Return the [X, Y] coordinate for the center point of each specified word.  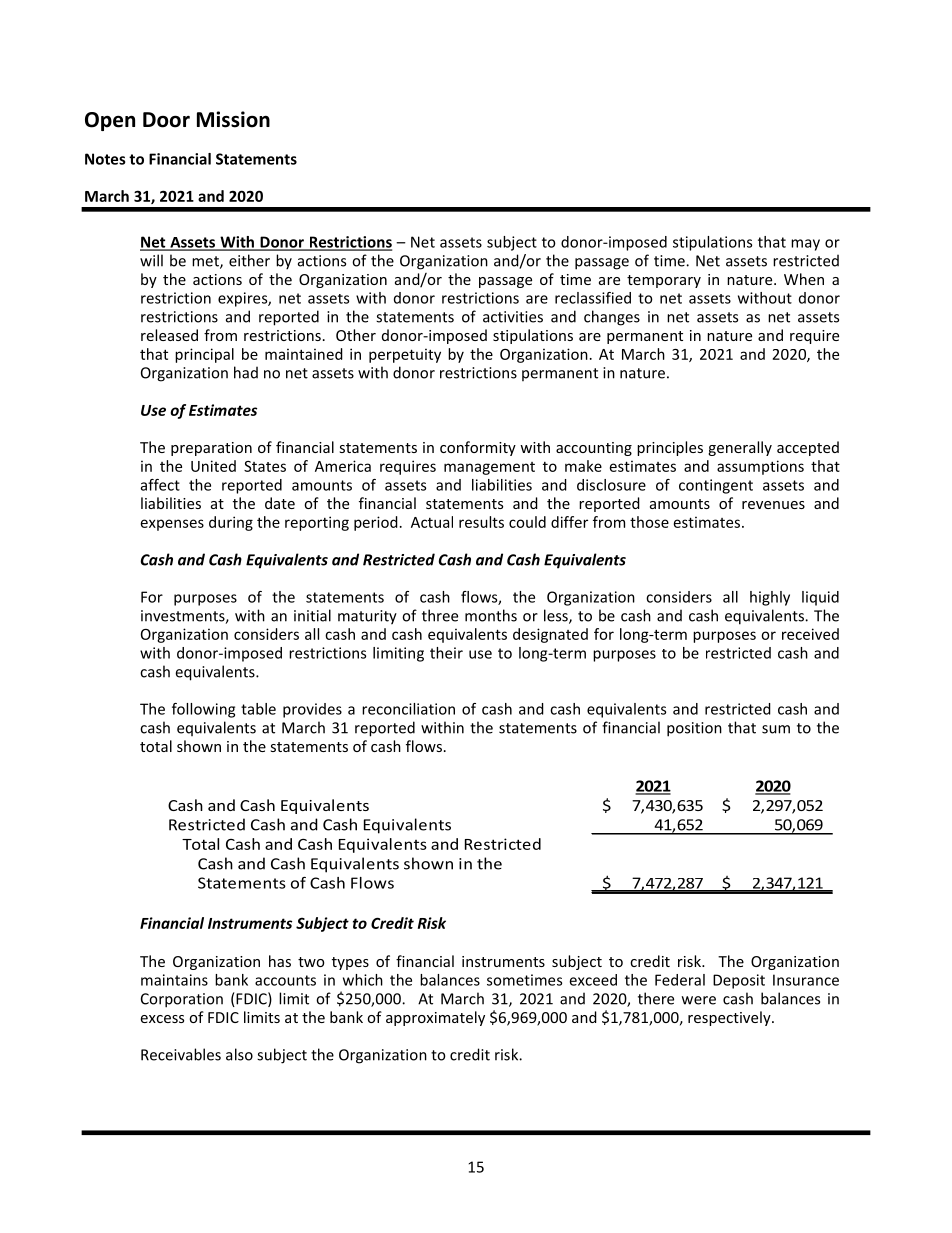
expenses [172, 525]
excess [162, 1019]
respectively [730, 1018]
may [805, 245]
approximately [435, 1018]
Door [166, 120]
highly [770, 598]
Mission [233, 119]
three [440, 615]
